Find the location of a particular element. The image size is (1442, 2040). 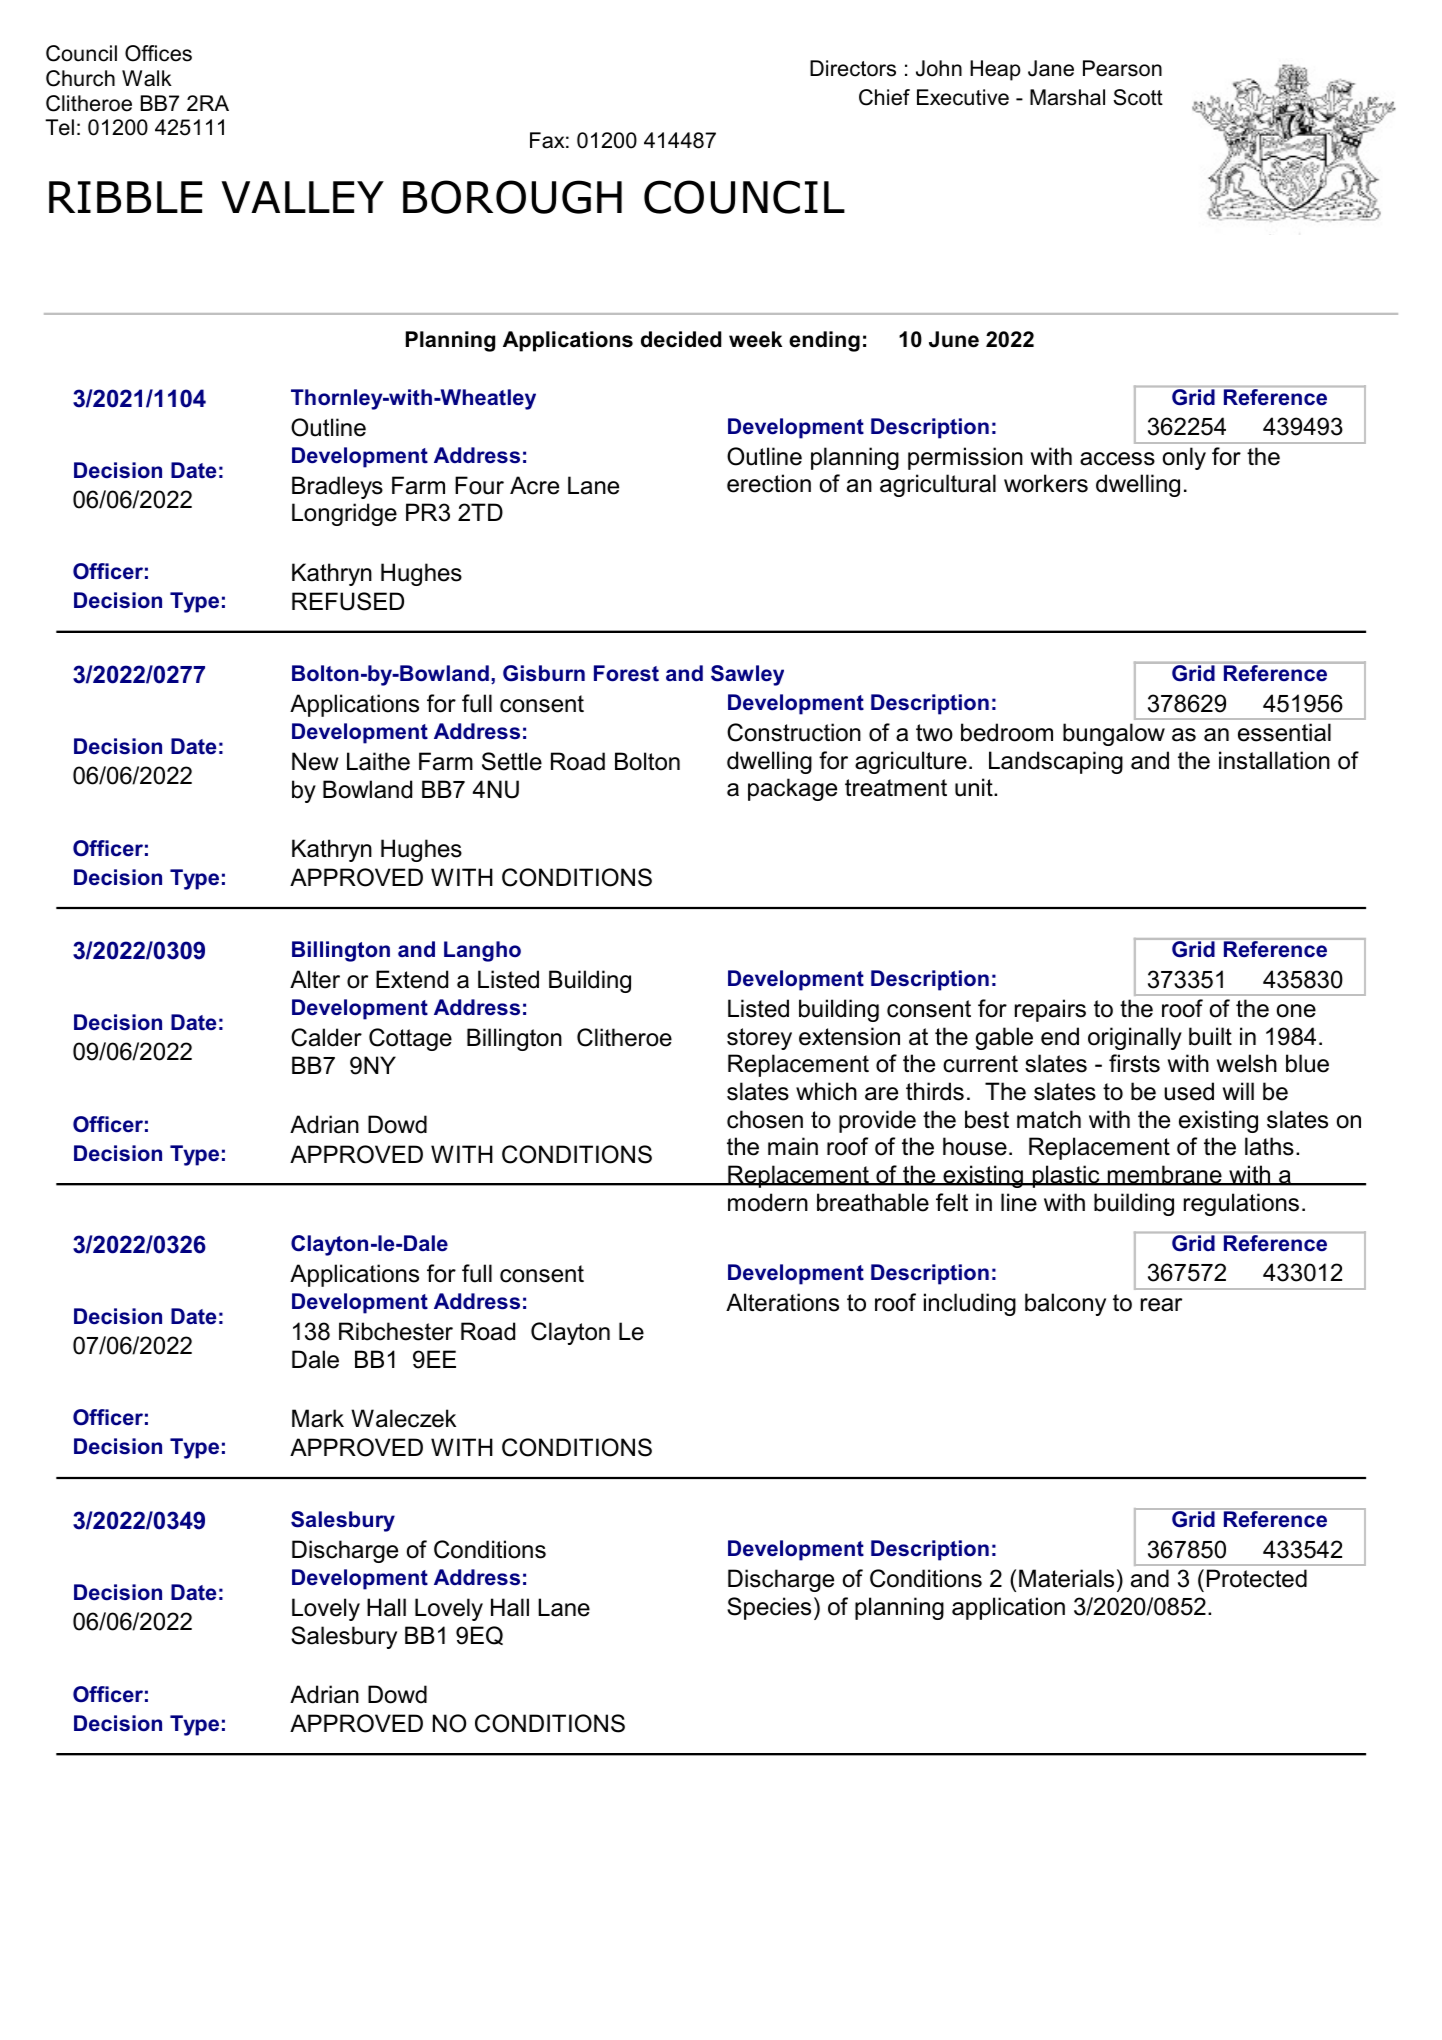

Scott is located at coordinates (1138, 97).
